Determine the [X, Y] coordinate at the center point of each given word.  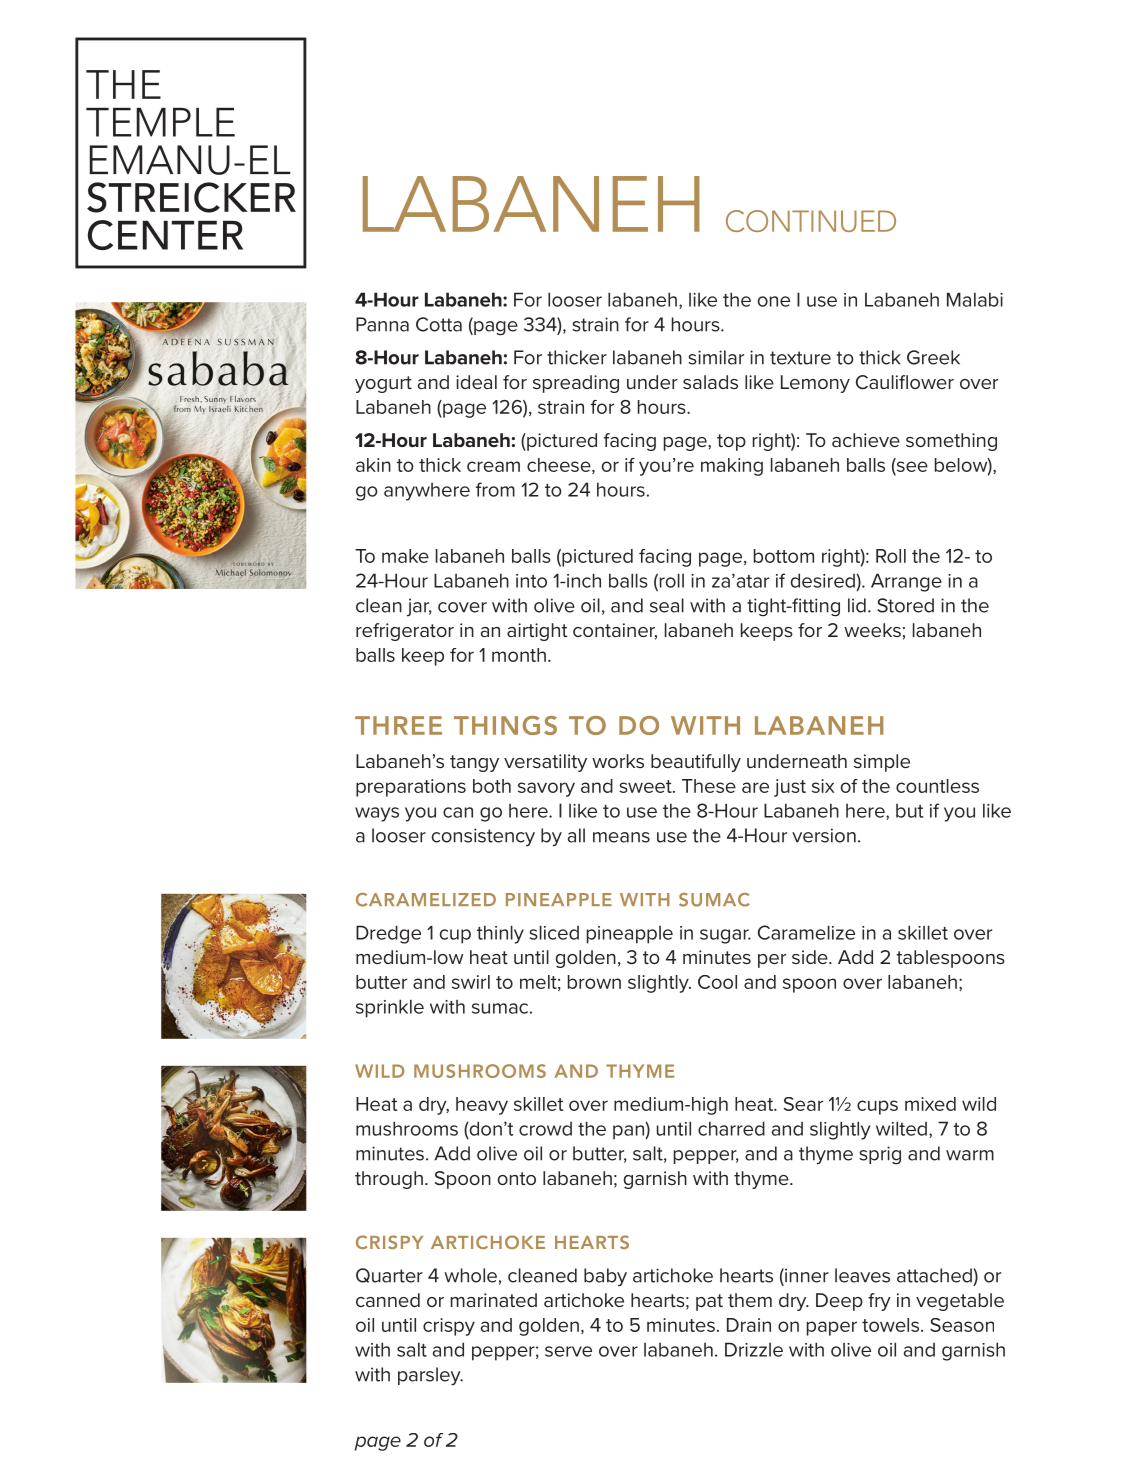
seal [667, 605]
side [811, 957]
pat [709, 1302]
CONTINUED [811, 221]
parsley [430, 1376]
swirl [471, 982]
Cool [717, 982]
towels [892, 1325]
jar [419, 607]
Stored [905, 605]
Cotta [439, 324]
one [773, 301]
